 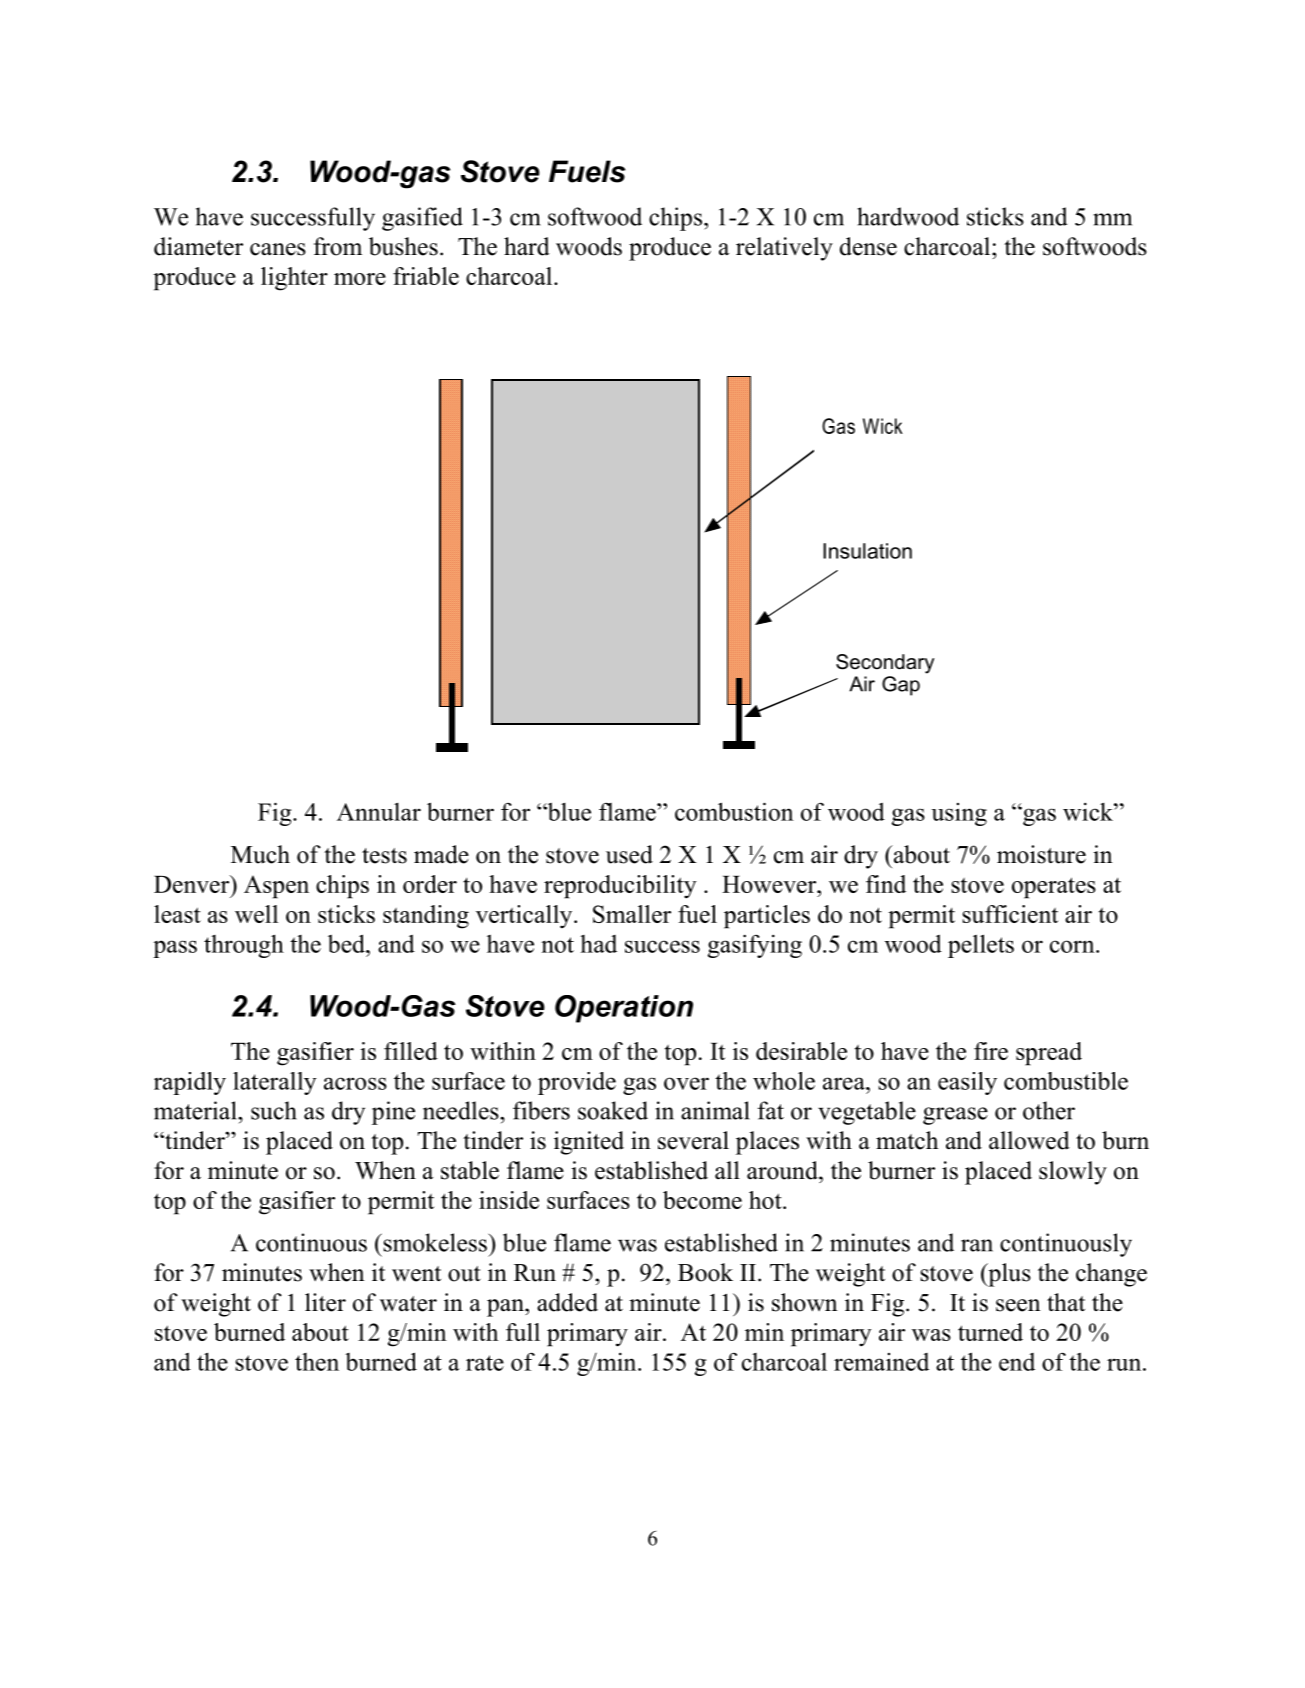 What do you see at coordinates (325, 1302) in the screenshot?
I see `liter` at bounding box center [325, 1302].
